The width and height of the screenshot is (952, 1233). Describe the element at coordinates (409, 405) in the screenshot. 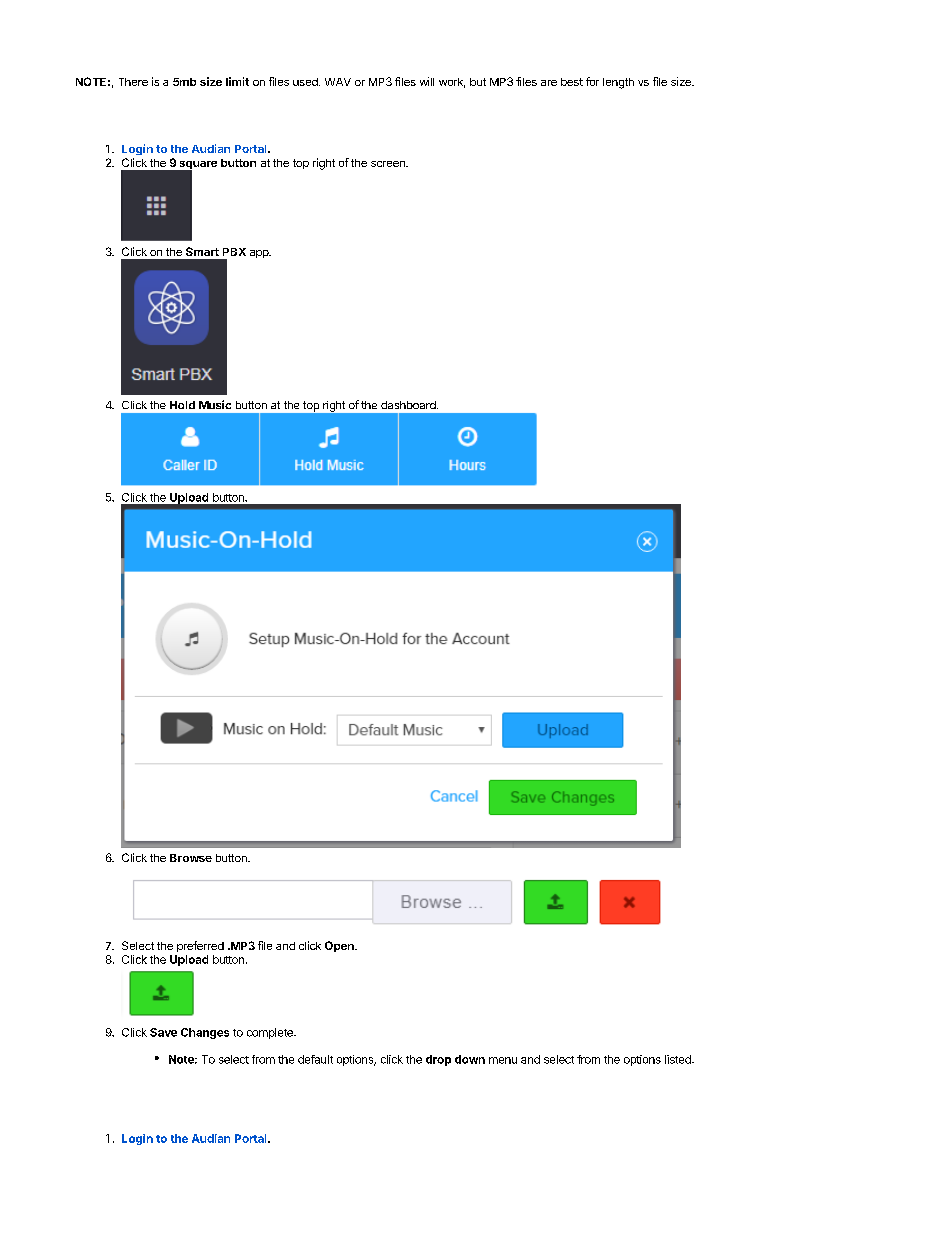

I see `dashboard` at that location.
